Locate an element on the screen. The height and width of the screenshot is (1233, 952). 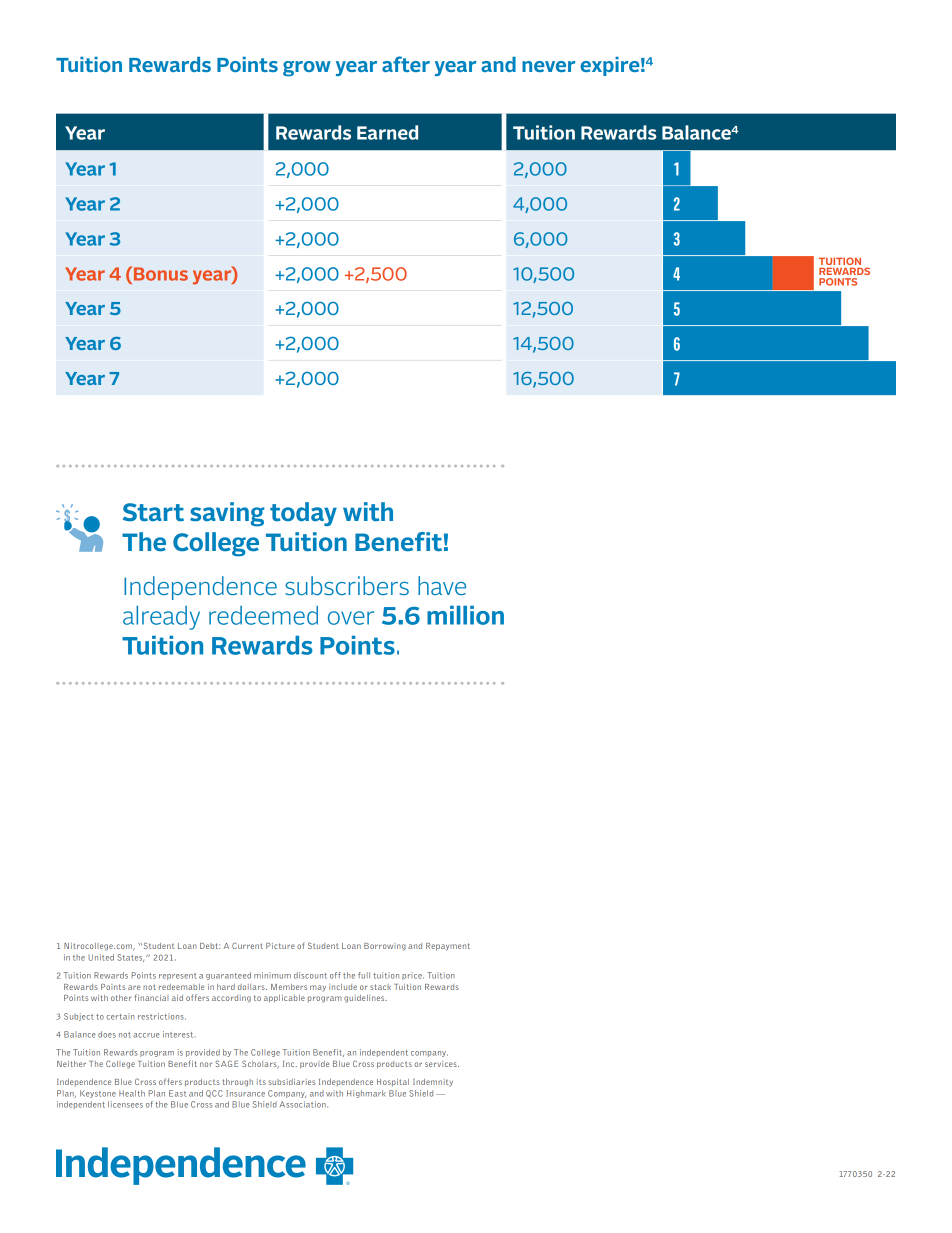
Health is located at coordinates (132, 1093).
